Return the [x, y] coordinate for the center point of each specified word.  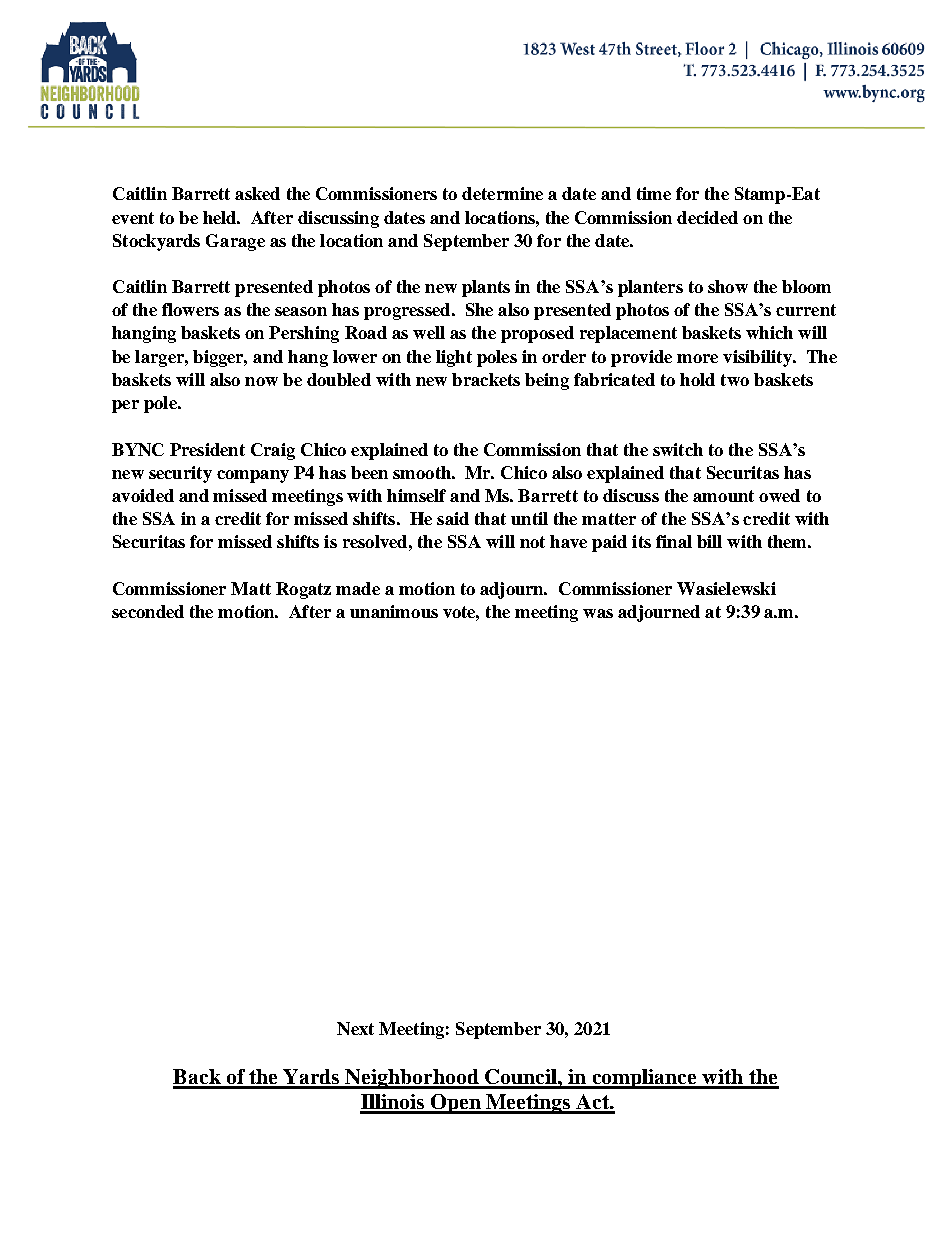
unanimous [394, 611]
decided [707, 217]
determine [502, 193]
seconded [148, 611]
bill [709, 541]
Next [355, 1028]
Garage [235, 242]
